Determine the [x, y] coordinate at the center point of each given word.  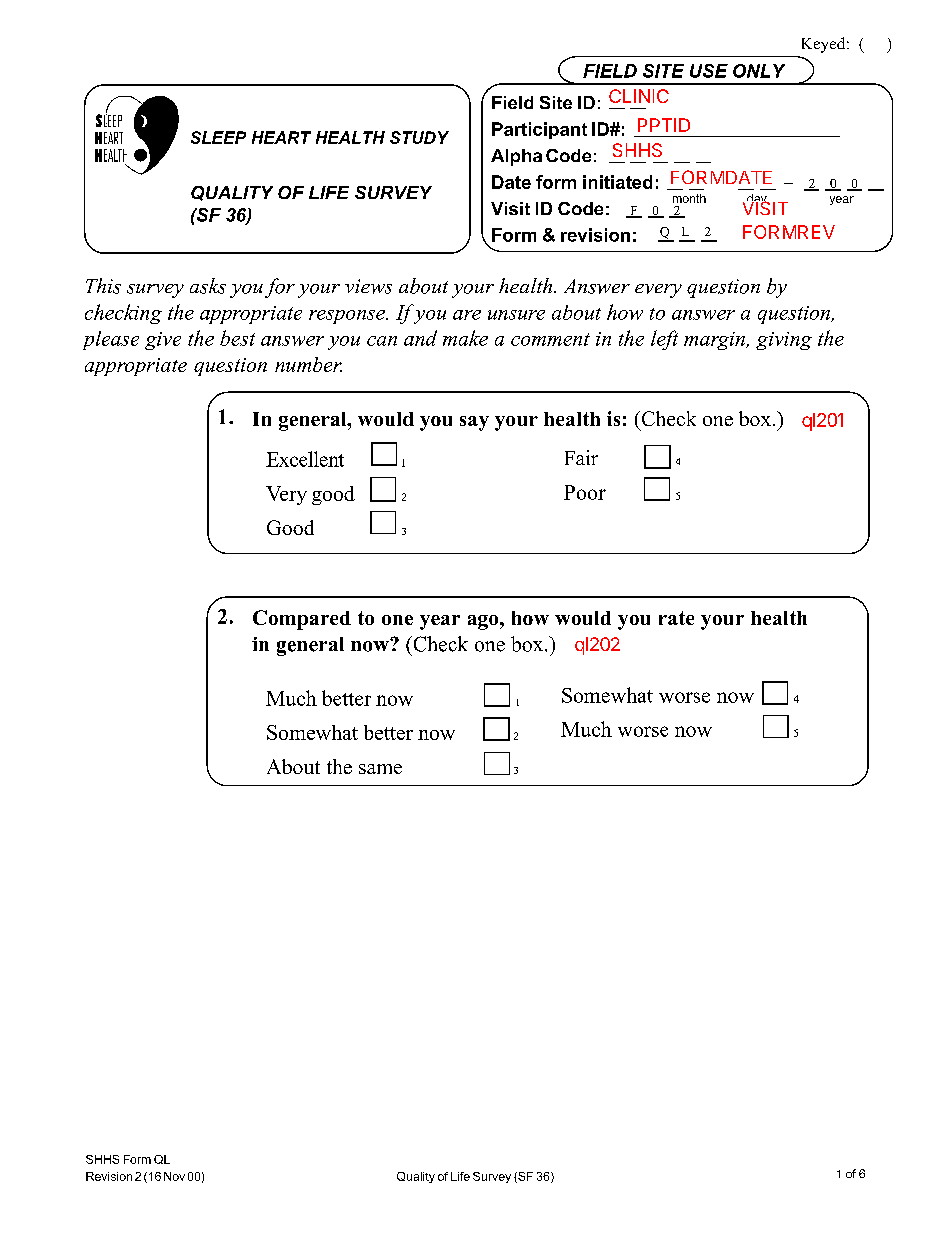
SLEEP [218, 137]
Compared [302, 620]
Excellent [305, 459]
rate [676, 618]
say [474, 423]
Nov [174, 1176]
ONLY [759, 71]
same [380, 769]
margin [715, 341]
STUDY [419, 137]
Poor [585, 492]
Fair [581, 457]
